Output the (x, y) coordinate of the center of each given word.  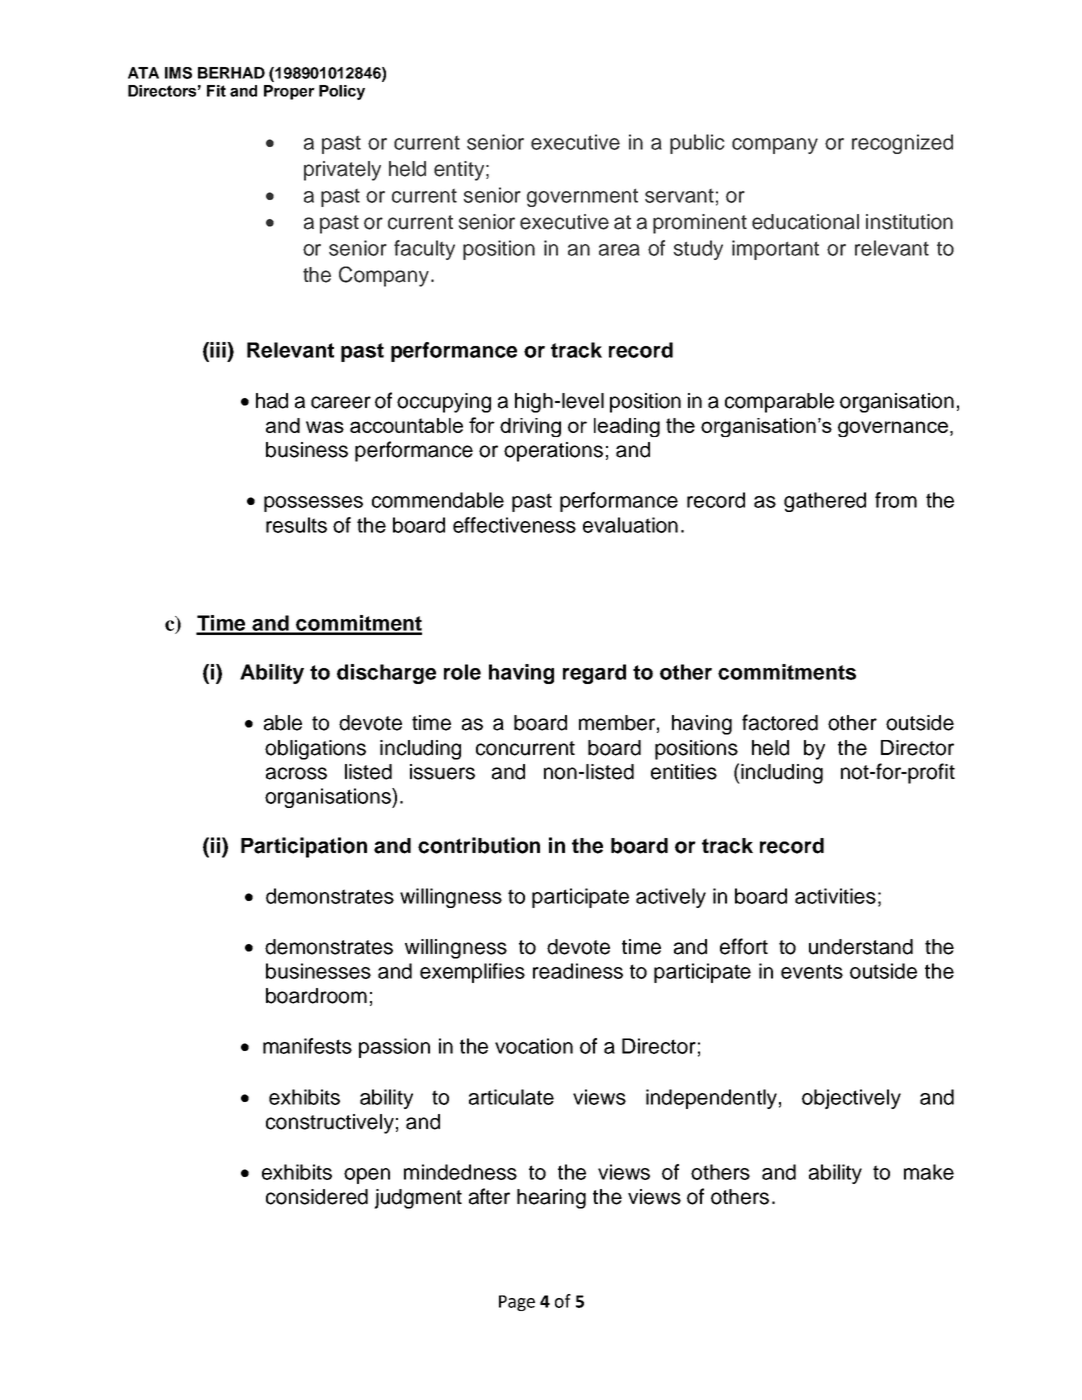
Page (517, 1303)
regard (594, 674)
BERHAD (231, 73)
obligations (315, 750)
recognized (902, 144)
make (929, 1172)
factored (780, 722)
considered (317, 1197)
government (582, 197)
